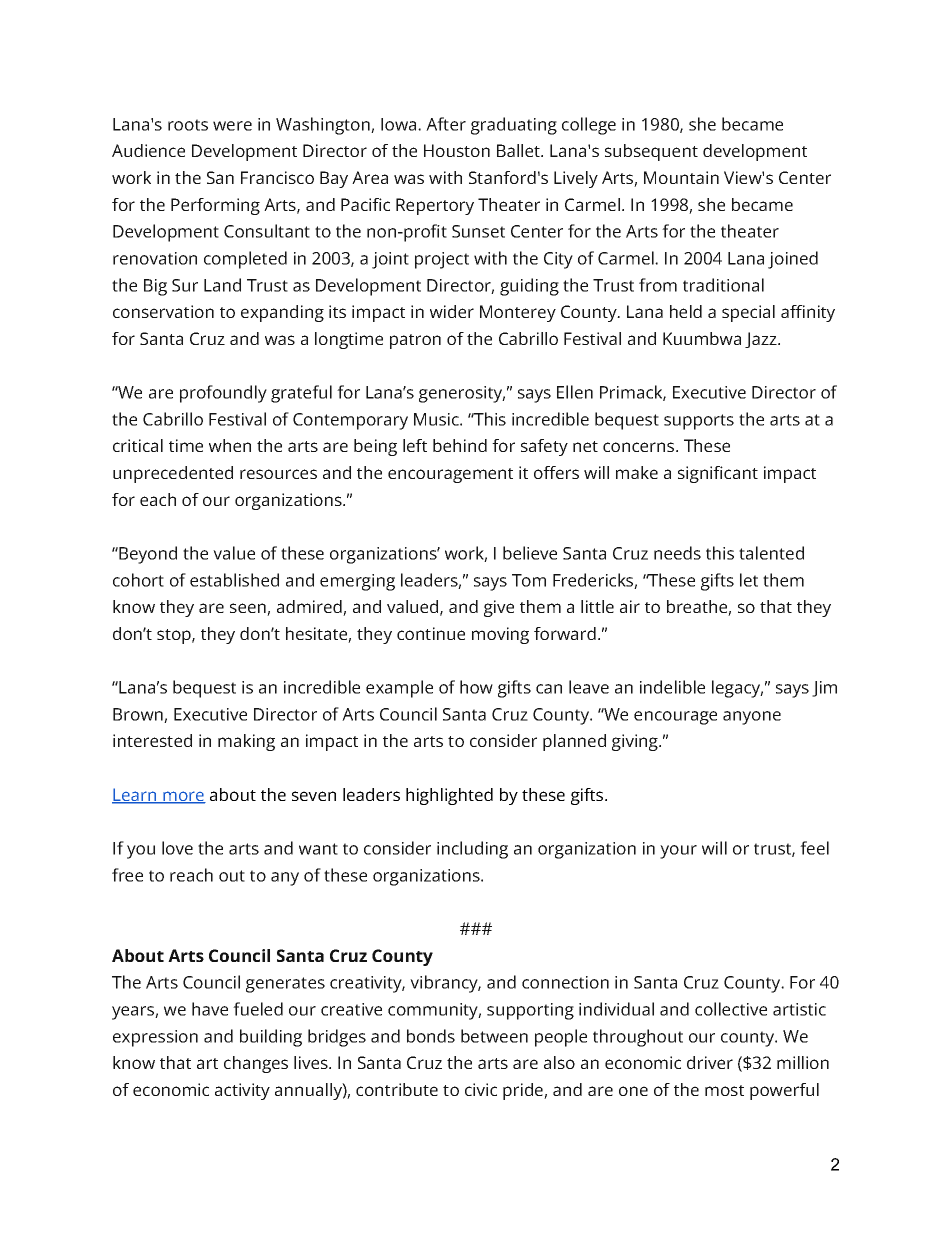 The image size is (952, 1233). Describe the element at coordinates (771, 553) in the screenshot. I see `talented` at that location.
